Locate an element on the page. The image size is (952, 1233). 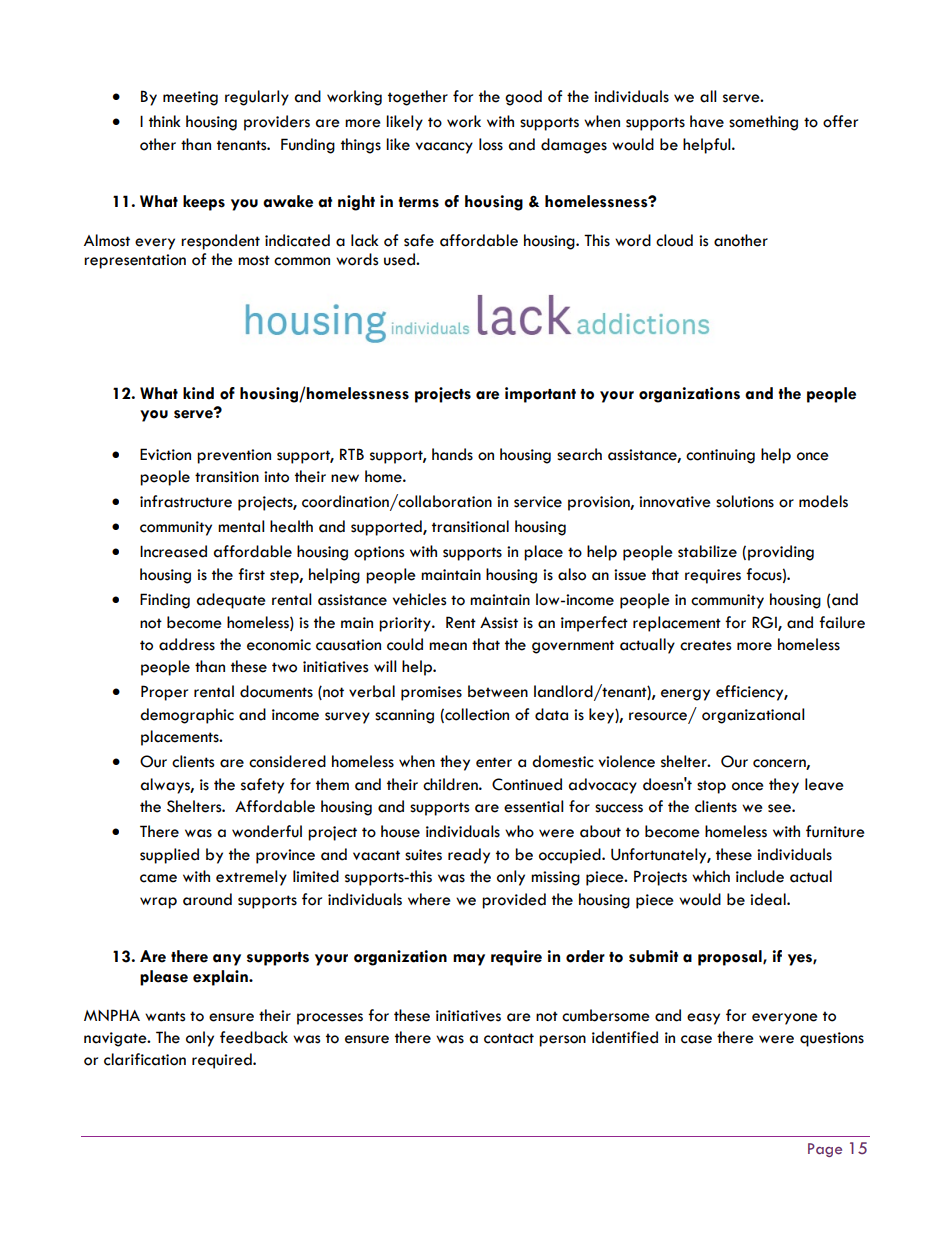
contact is located at coordinates (509, 1038).
